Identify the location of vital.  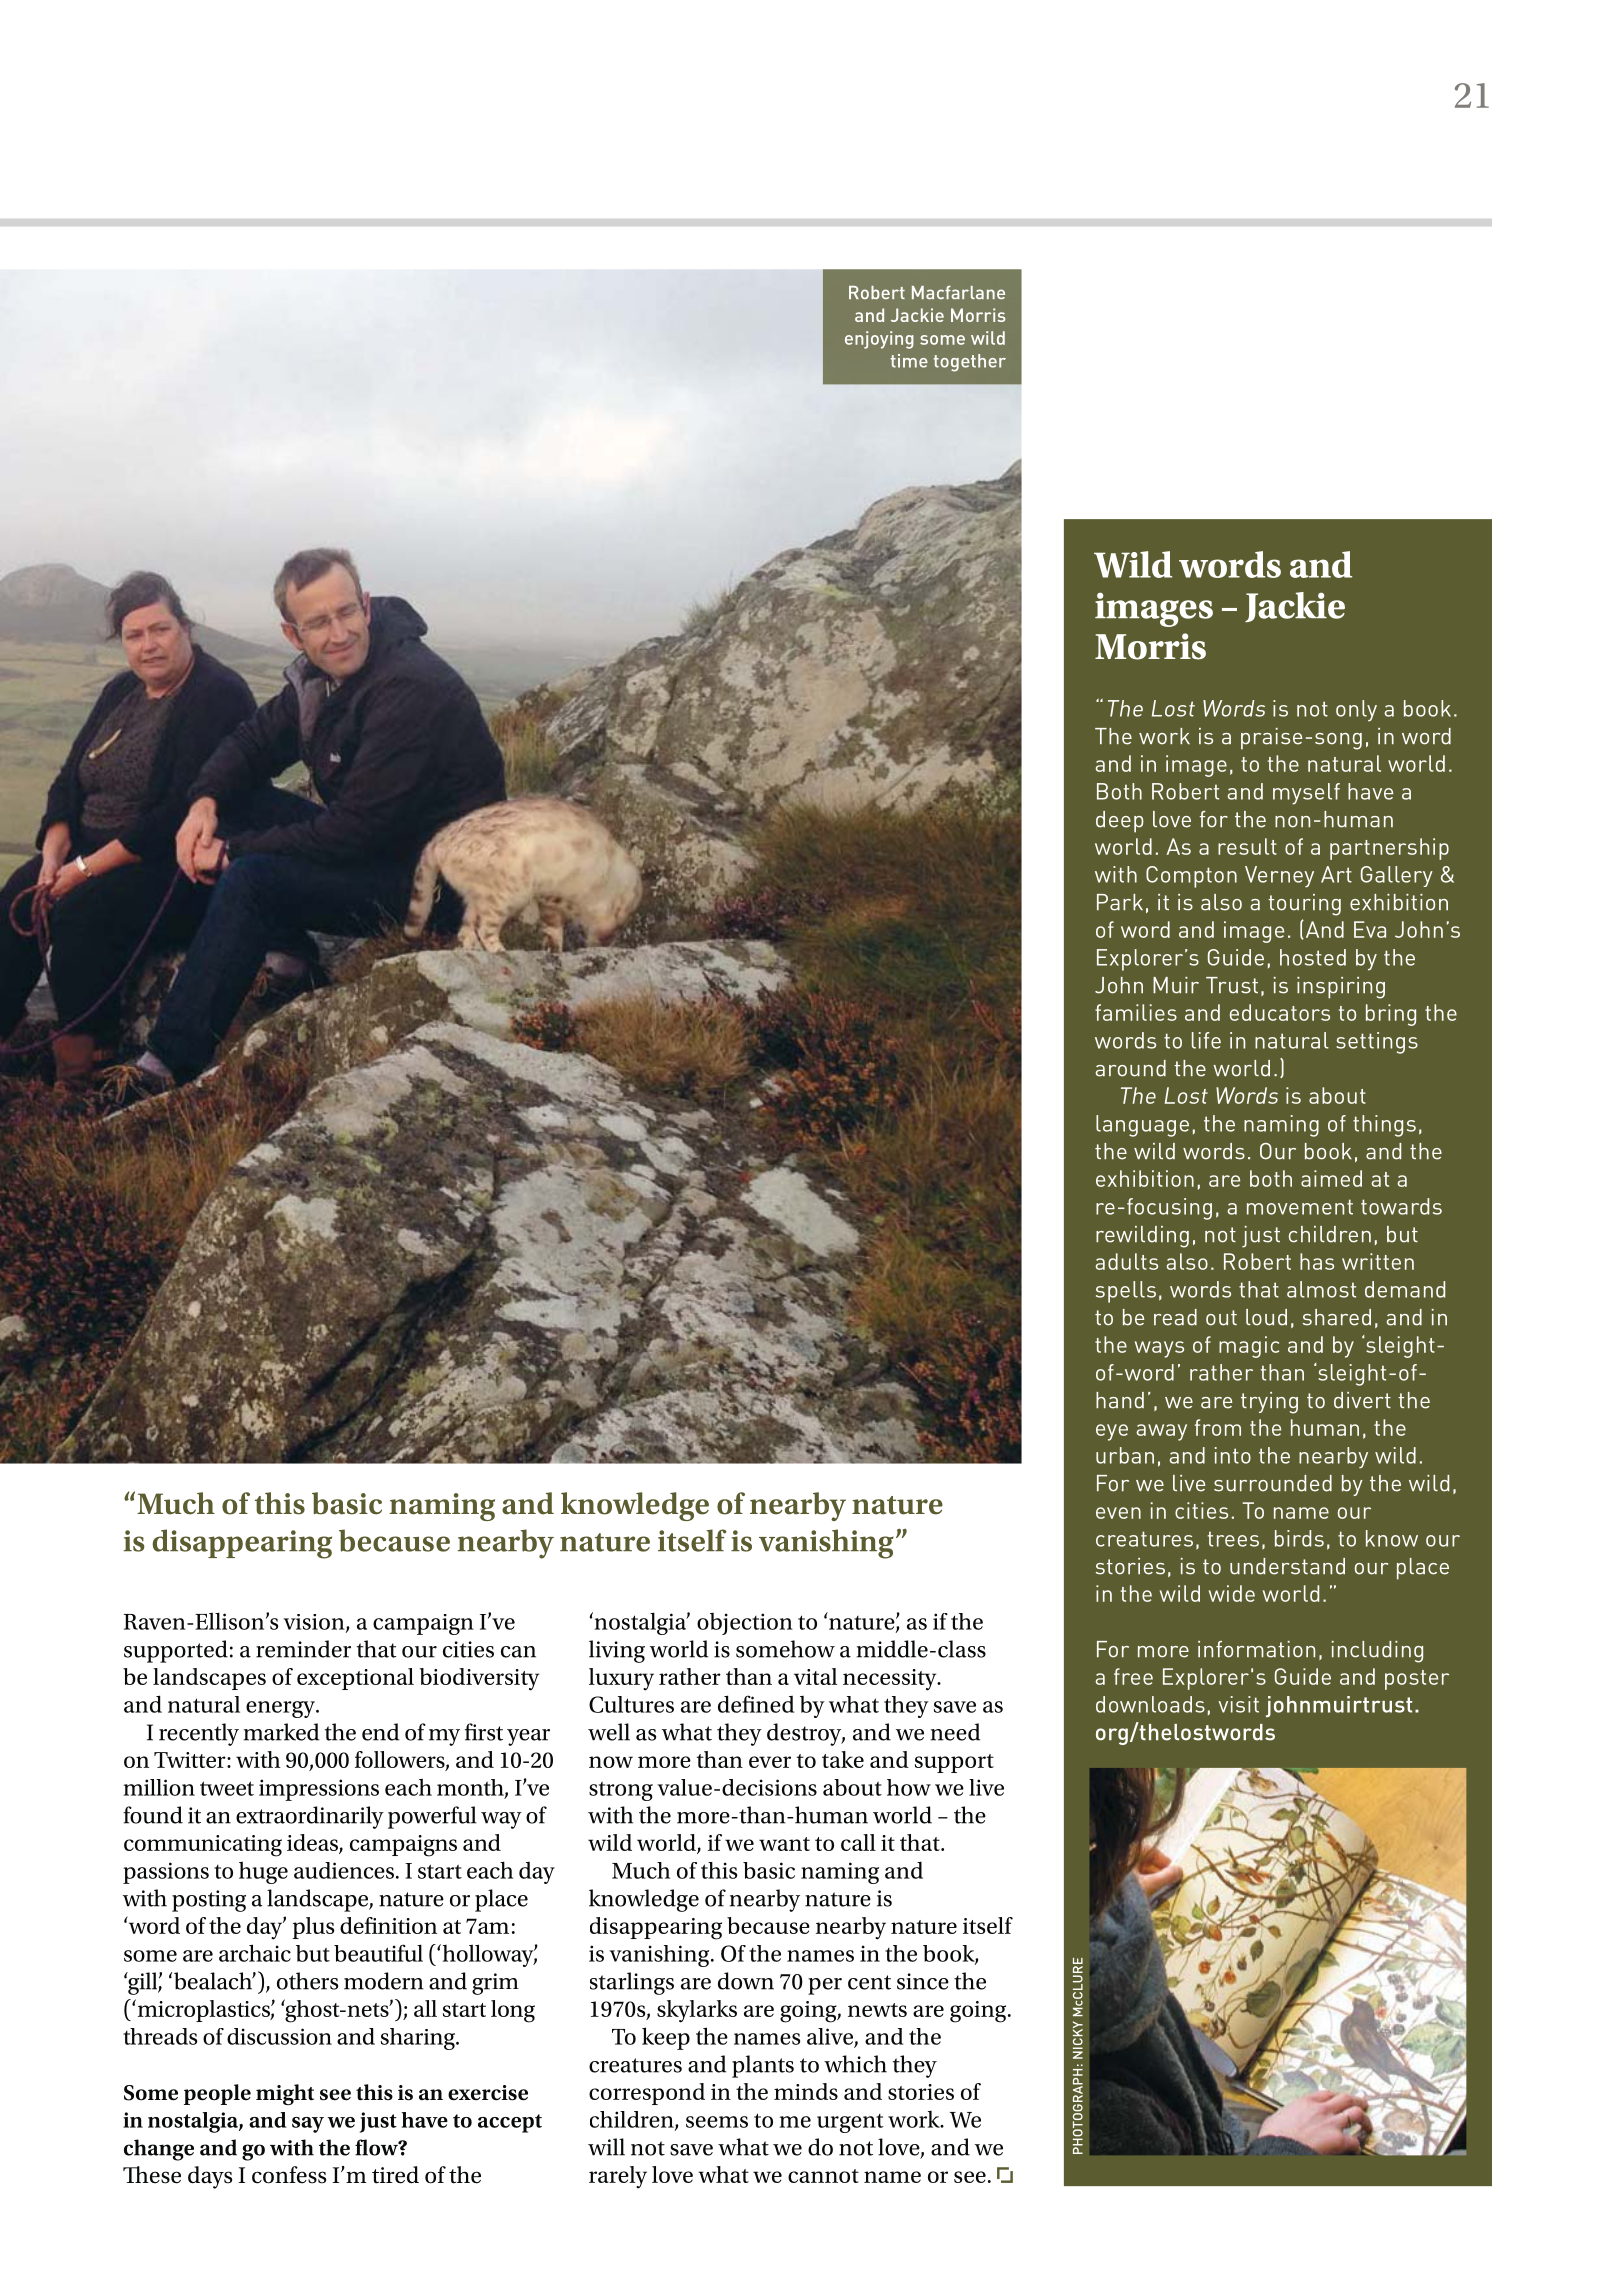
(815, 1676).
